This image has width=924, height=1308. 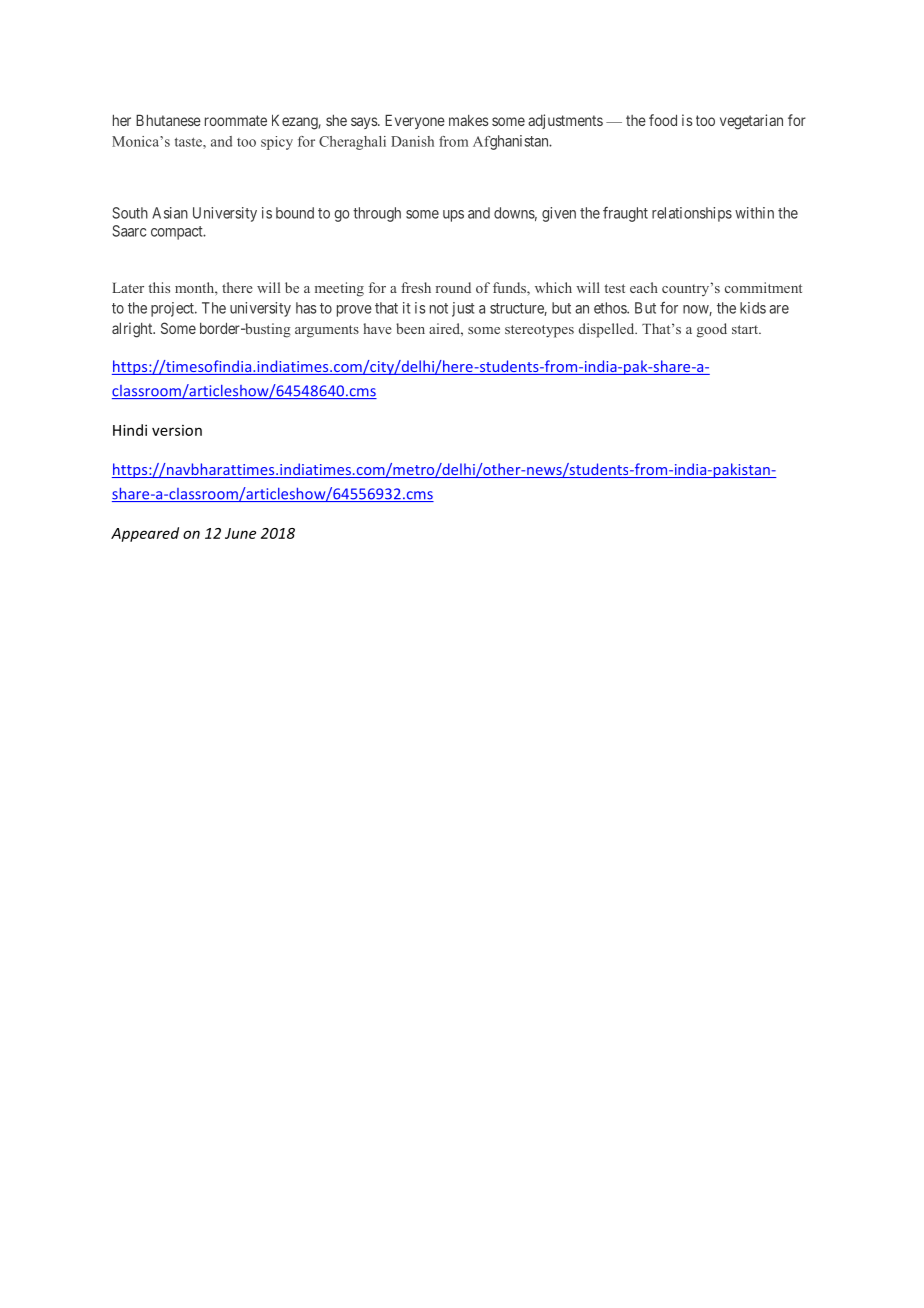 What do you see at coordinates (170, 213) in the image?
I see `Asian` at bounding box center [170, 213].
